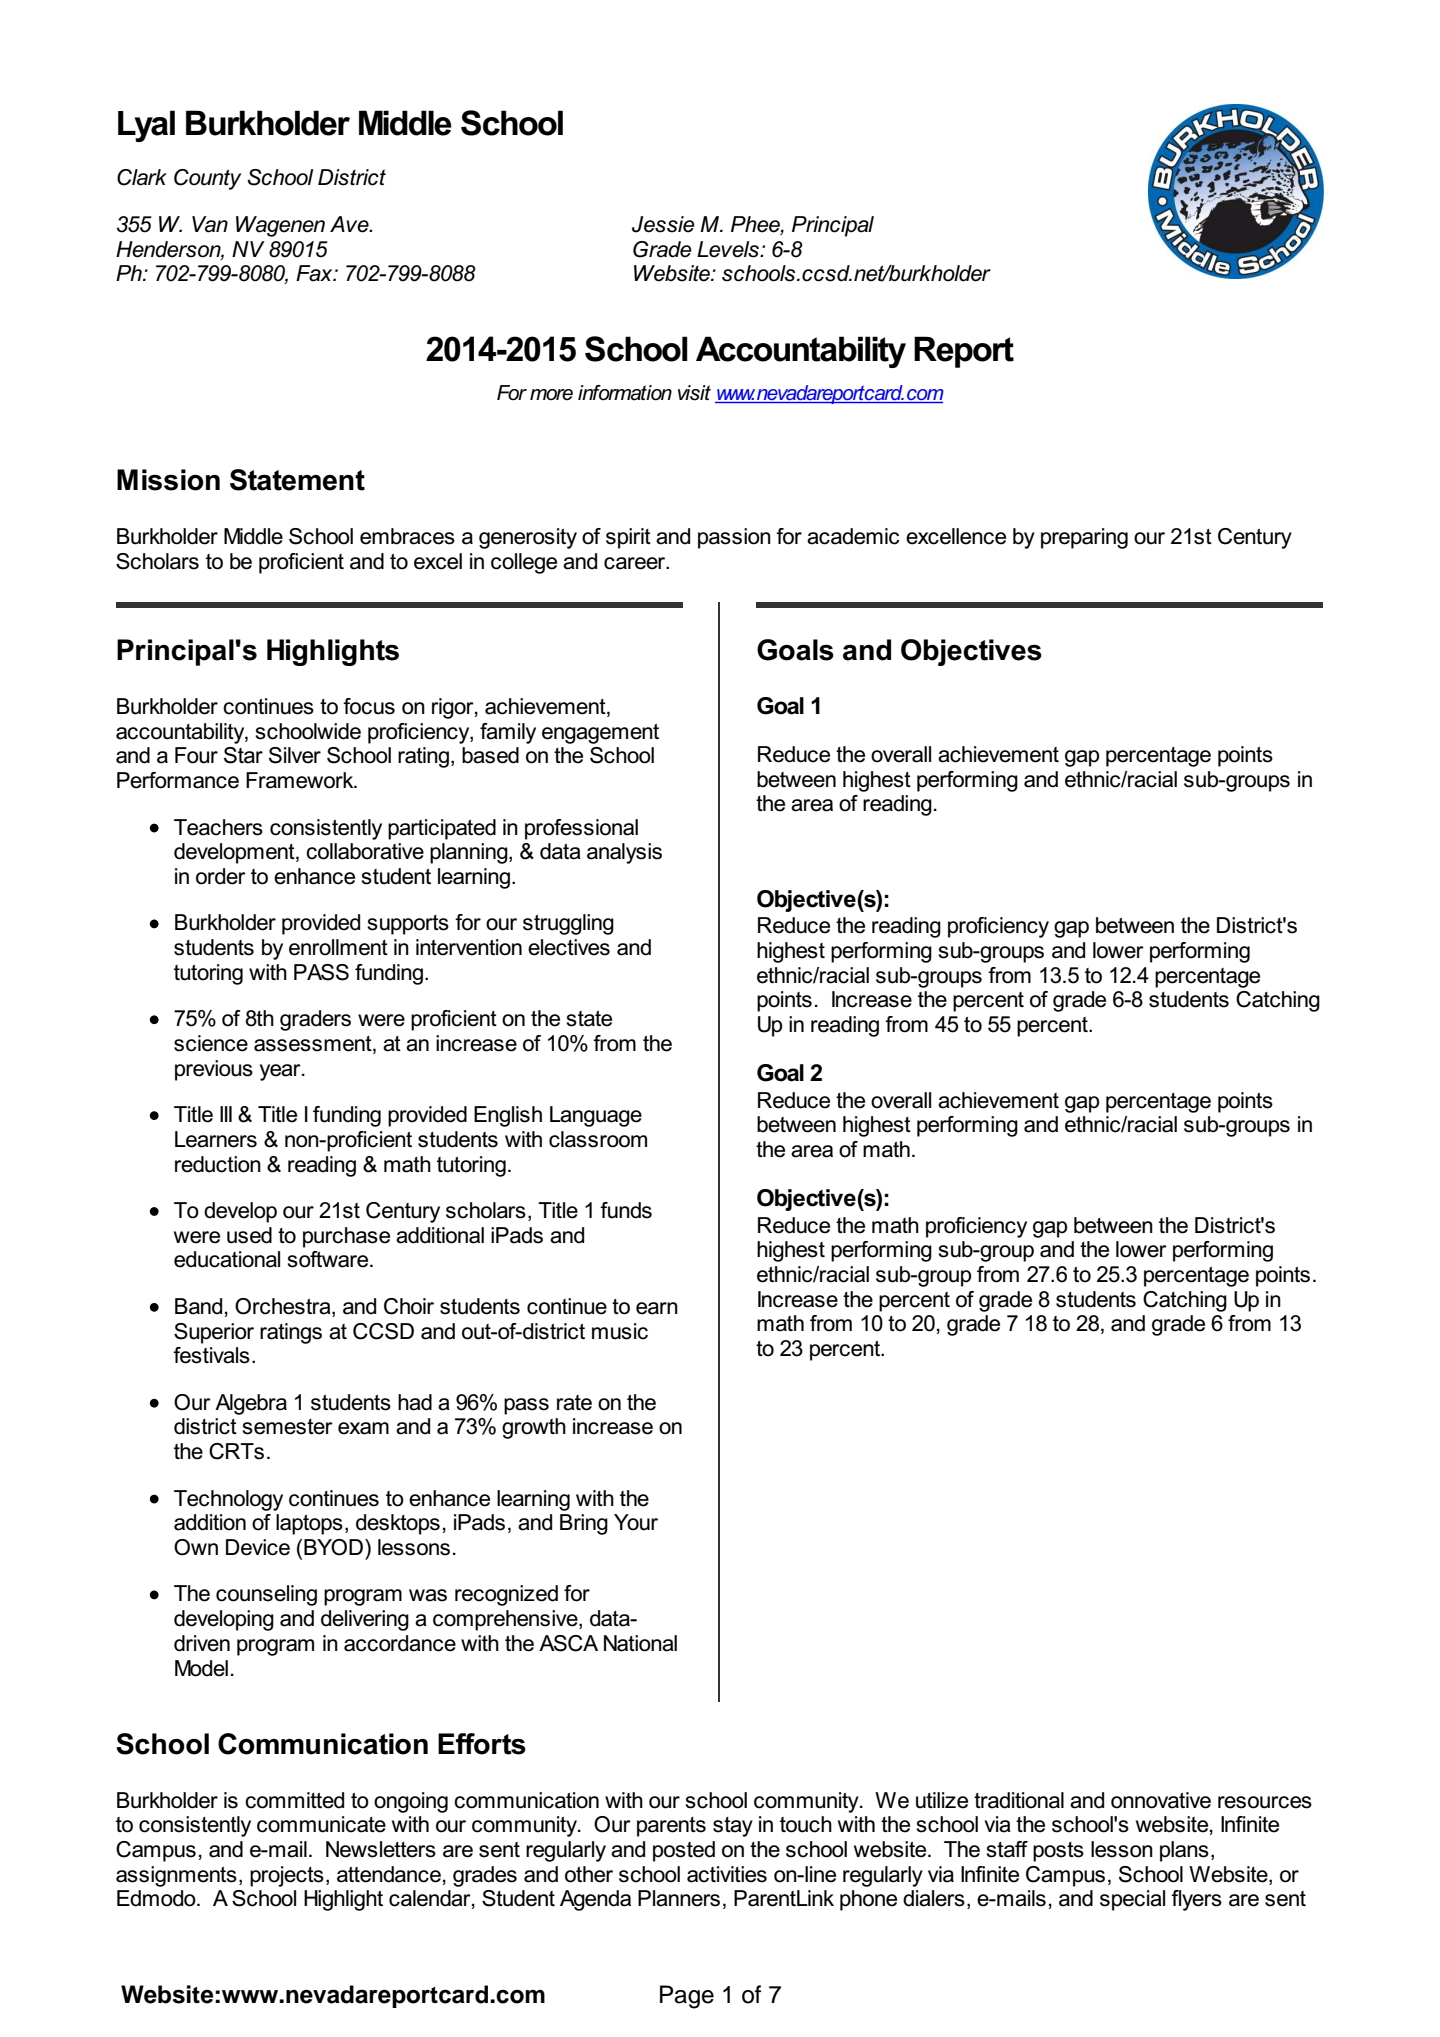 The image size is (1440, 2037). I want to click on traditional, so click(1019, 1800).
